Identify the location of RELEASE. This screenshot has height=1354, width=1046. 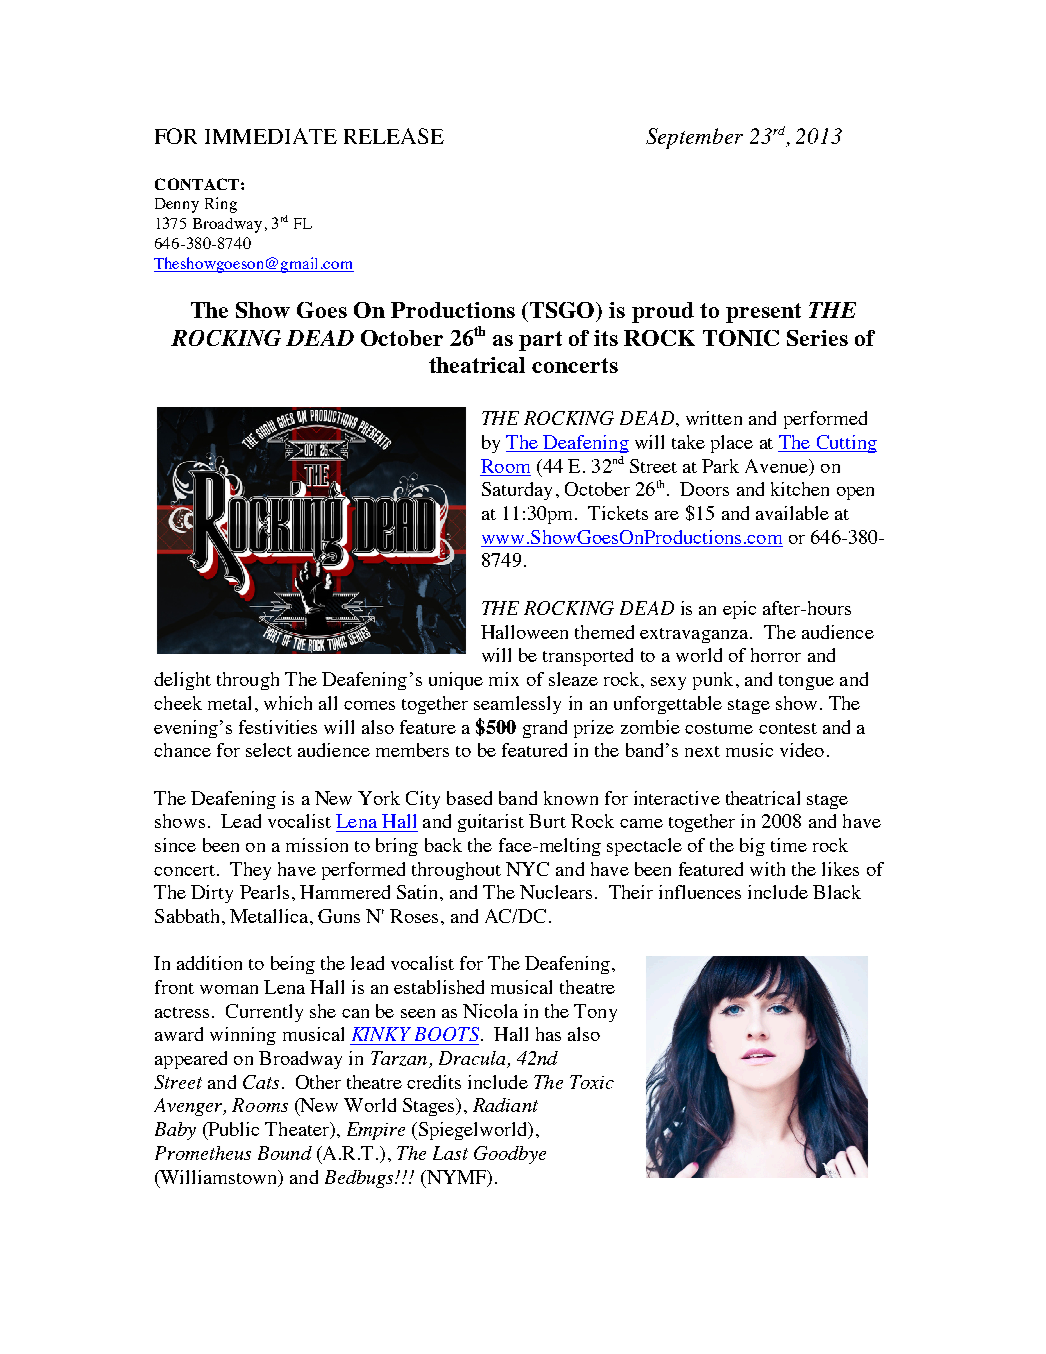
(394, 136).
